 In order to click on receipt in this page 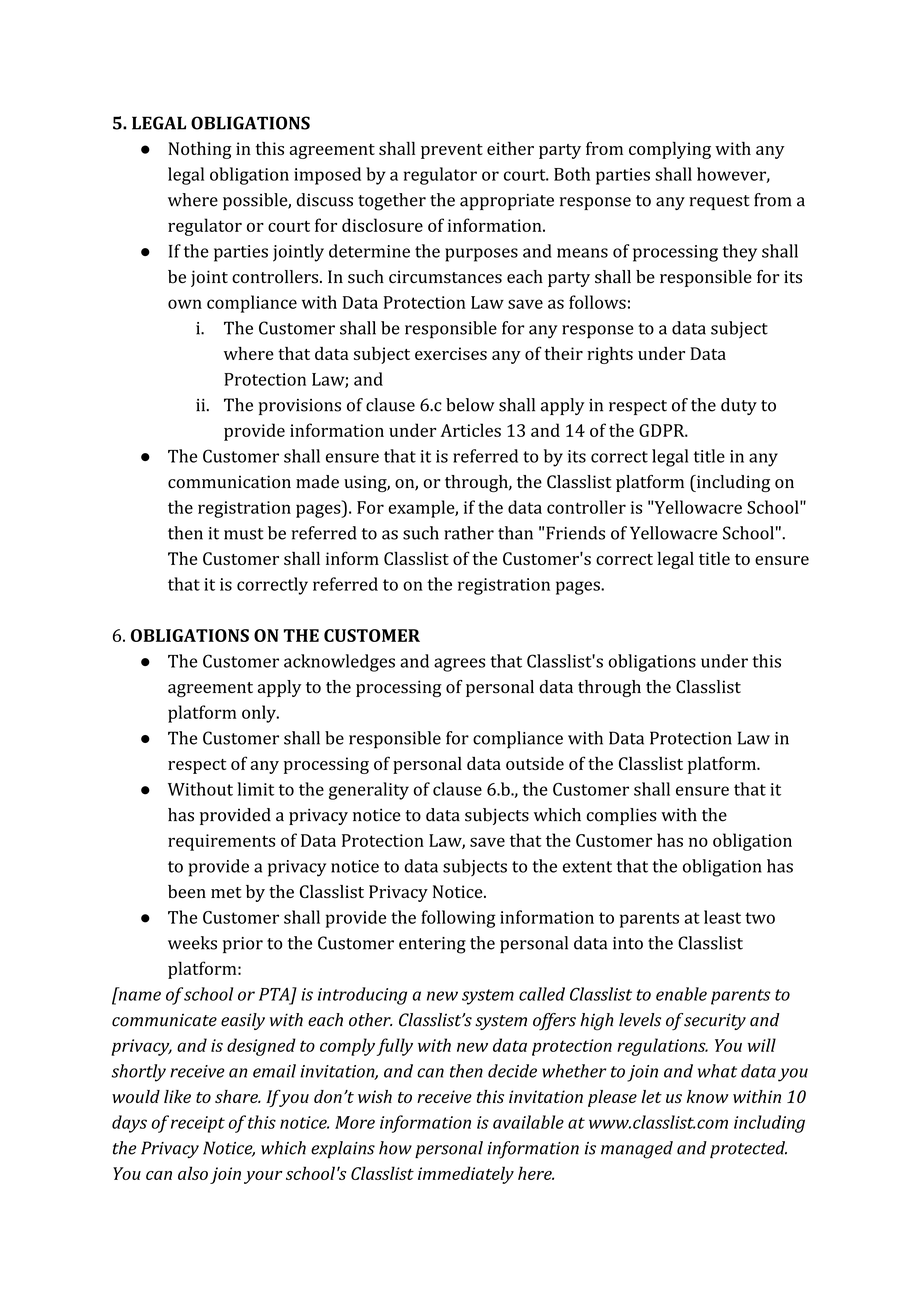, I will do `click(198, 1124)`.
